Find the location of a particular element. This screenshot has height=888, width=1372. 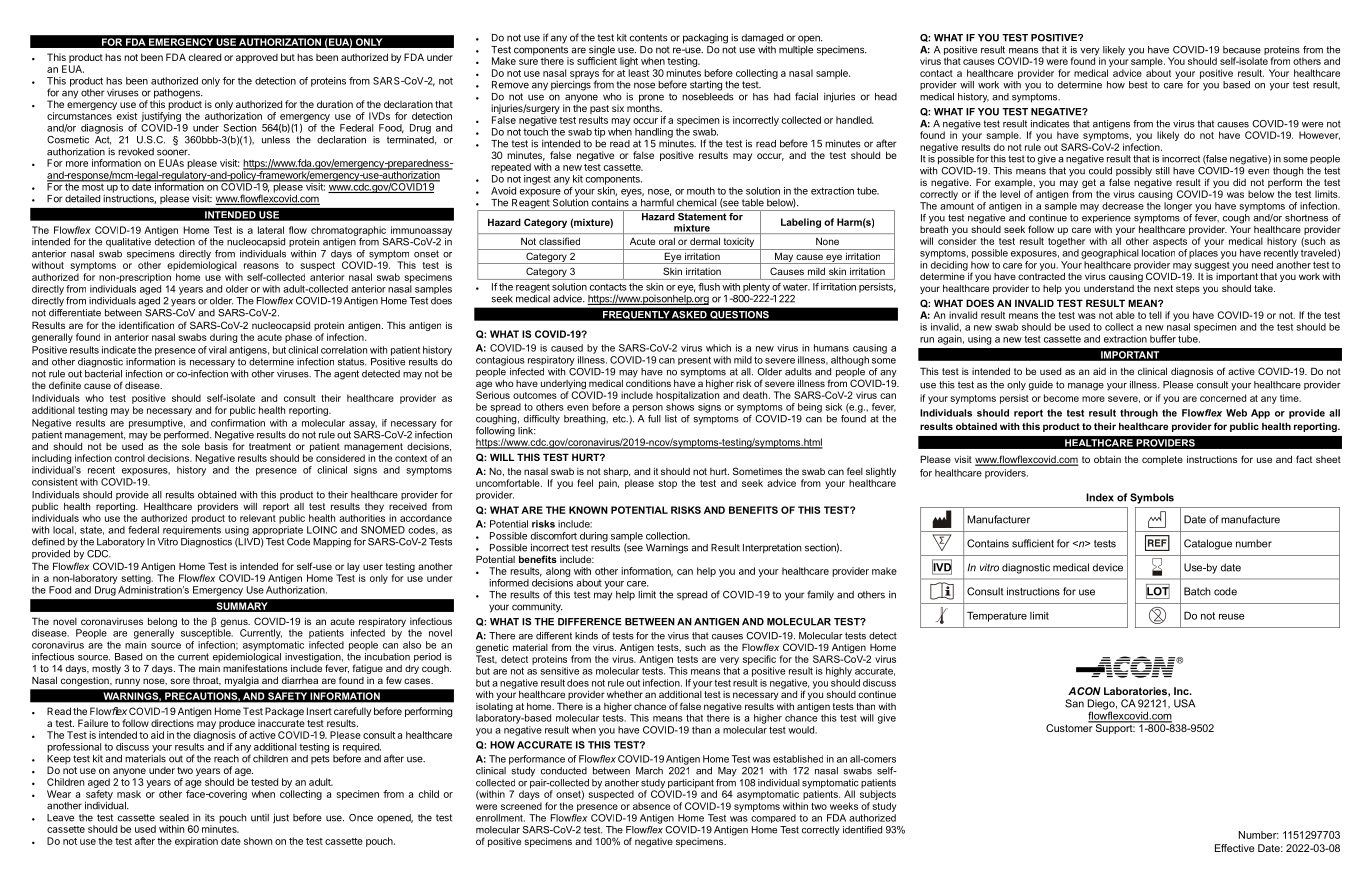

complete is located at coordinates (1162, 460).
